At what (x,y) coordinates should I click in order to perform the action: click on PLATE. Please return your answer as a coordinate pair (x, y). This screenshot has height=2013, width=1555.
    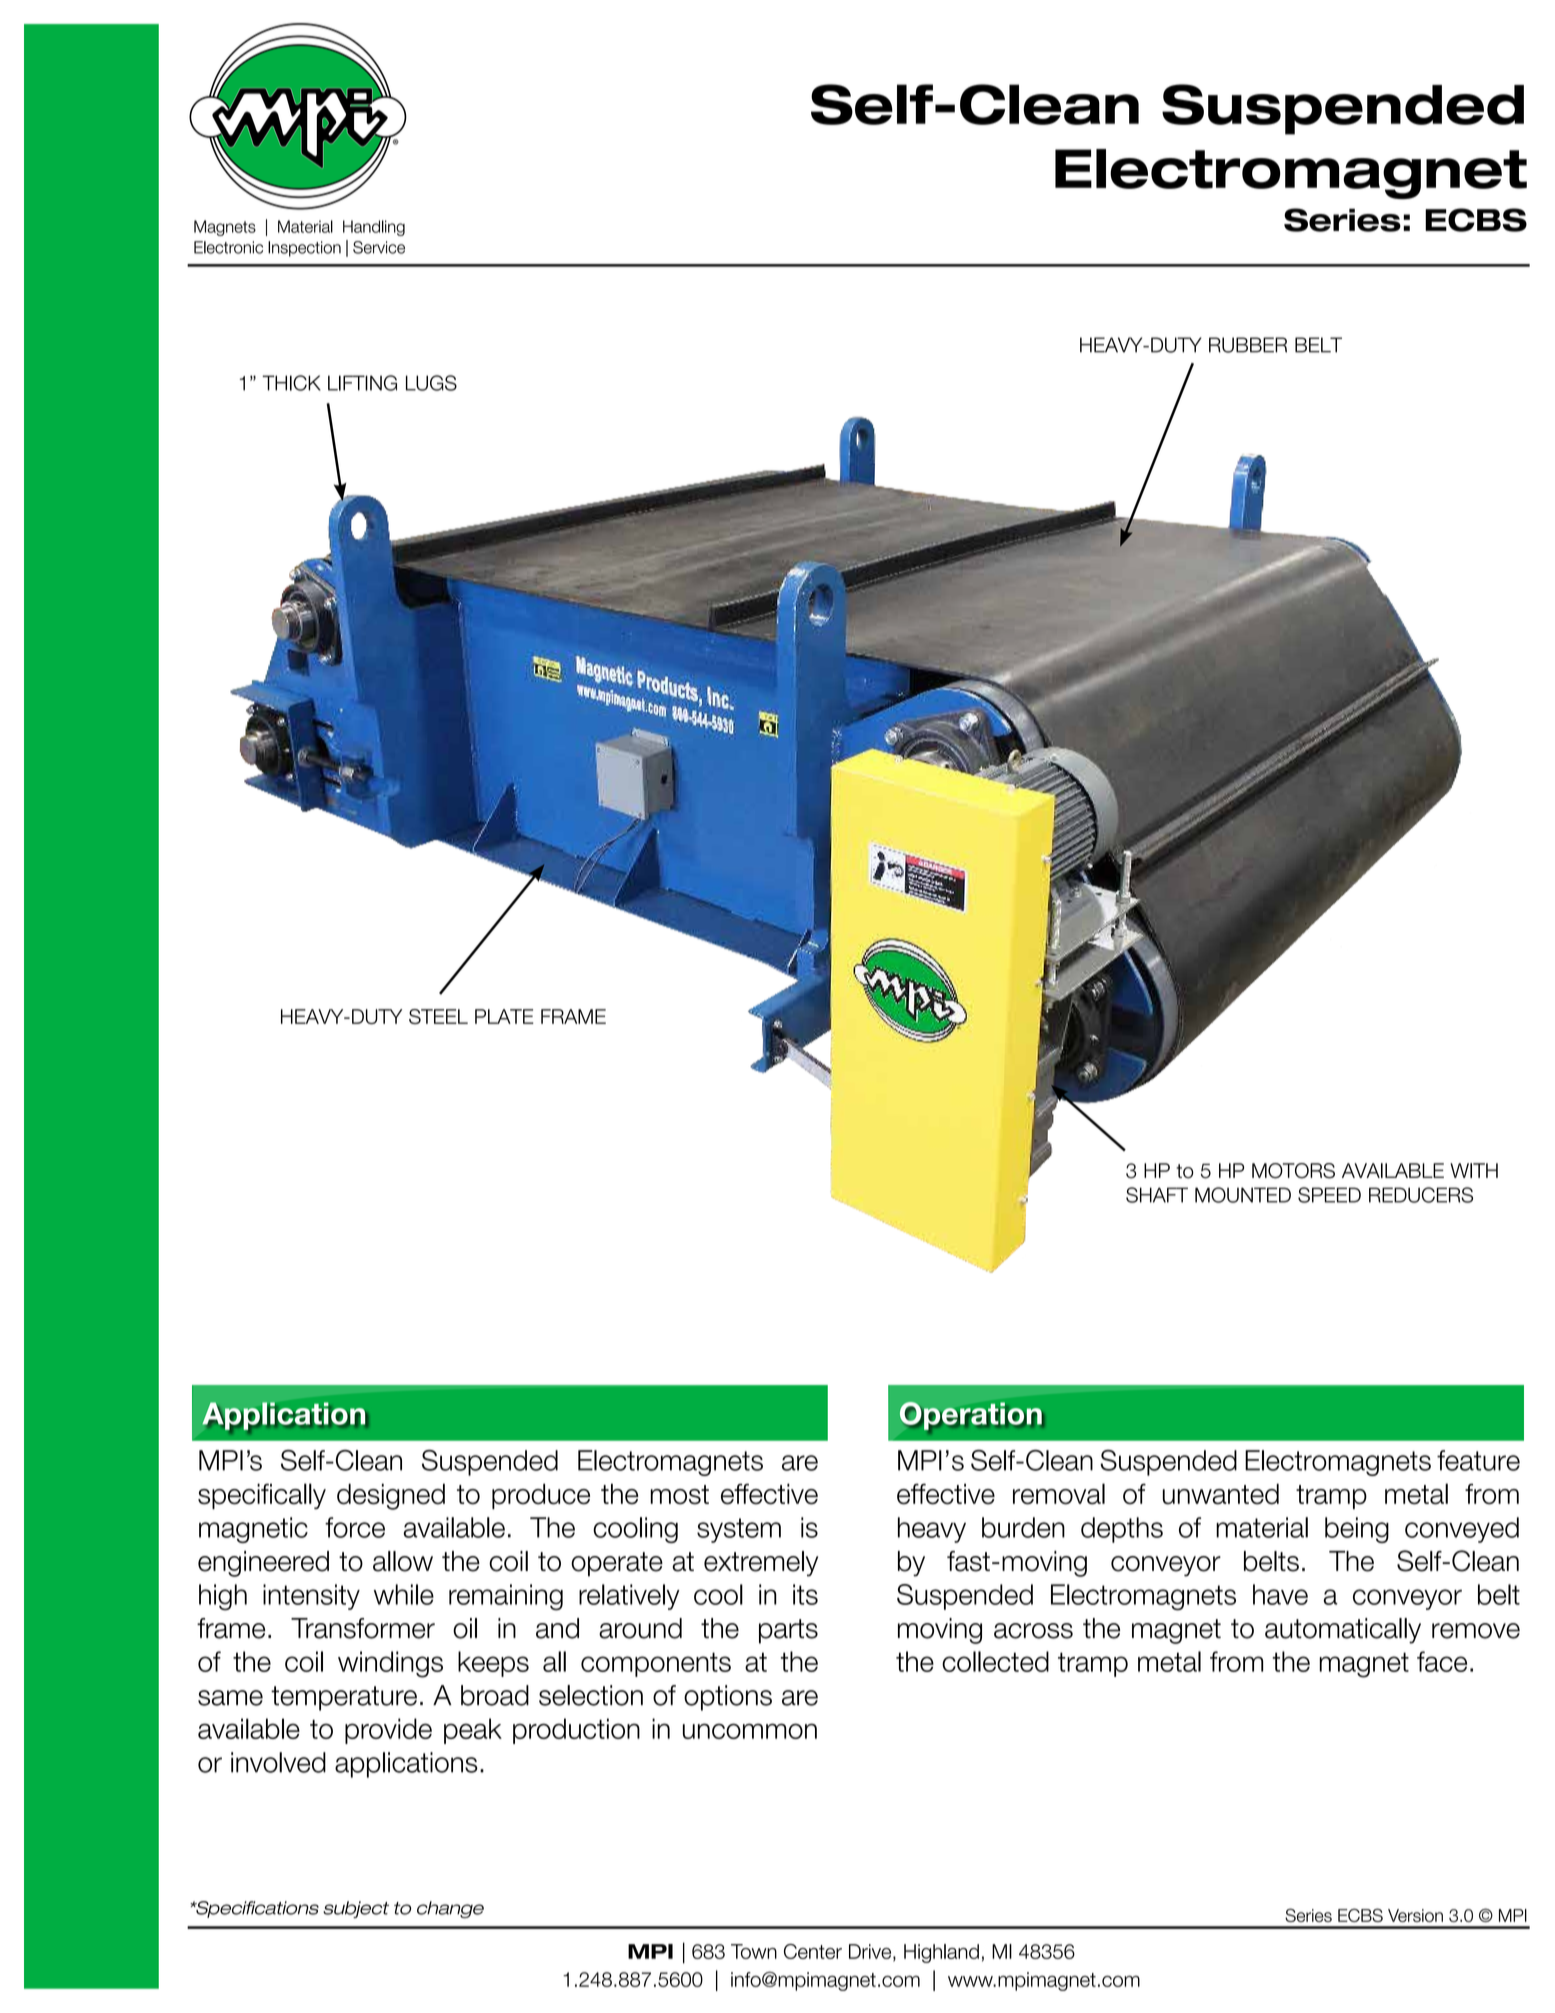
    Looking at the image, I should click on (504, 1016).
